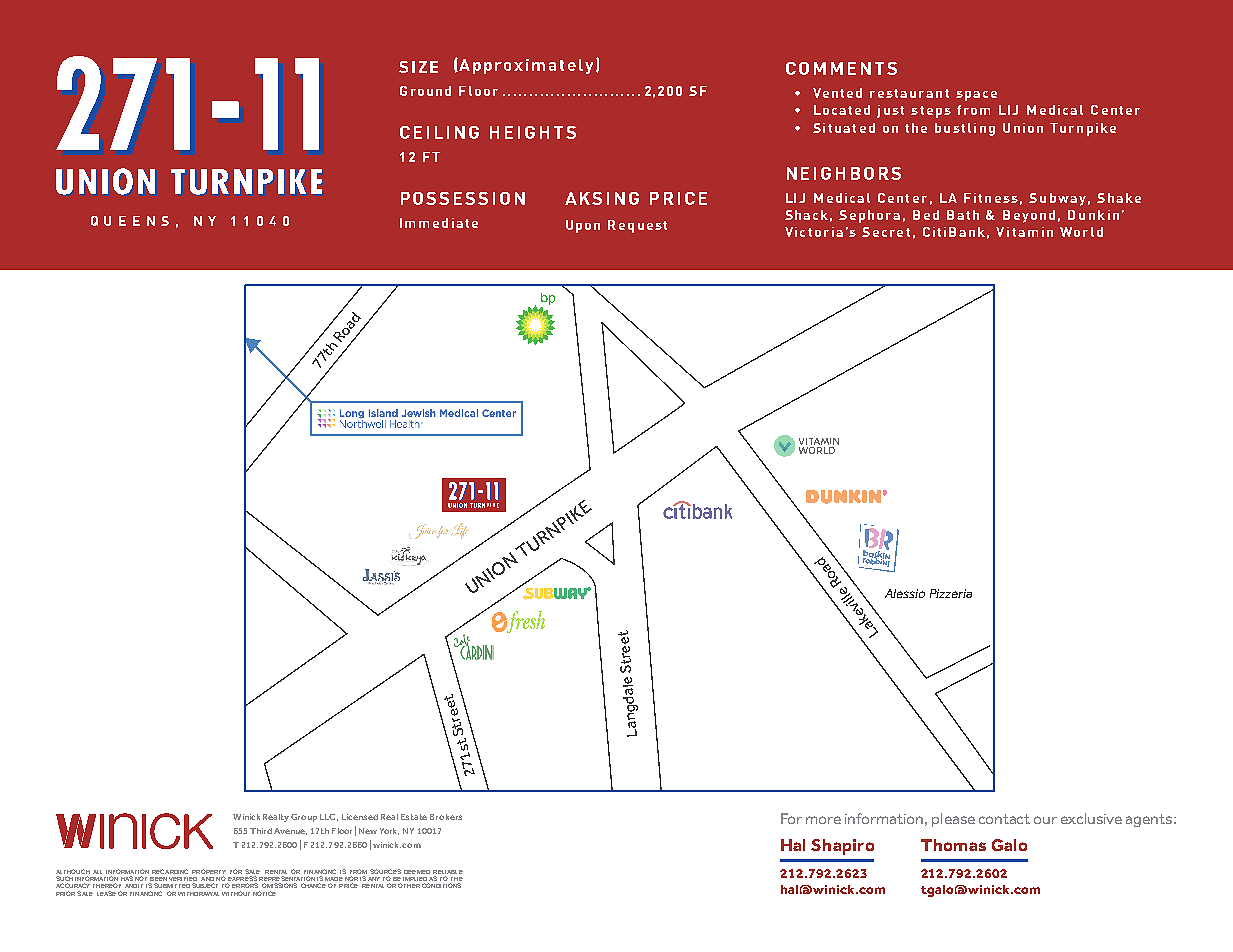 This screenshot has width=1233, height=952. Describe the element at coordinates (130, 221) in the screenshot. I see `QUEENS` at that location.
